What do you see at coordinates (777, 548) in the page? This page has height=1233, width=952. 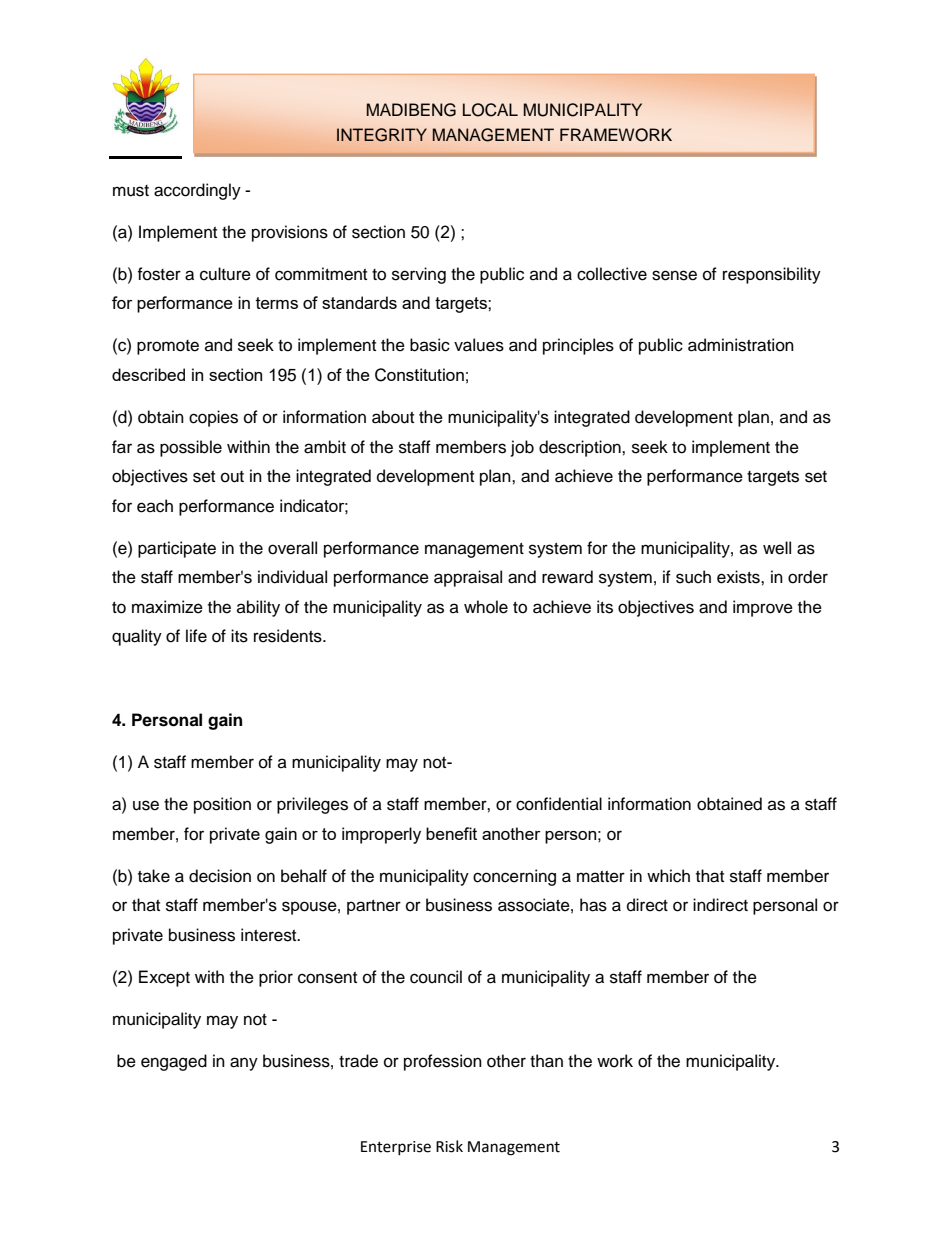 I see `well` at bounding box center [777, 548].
